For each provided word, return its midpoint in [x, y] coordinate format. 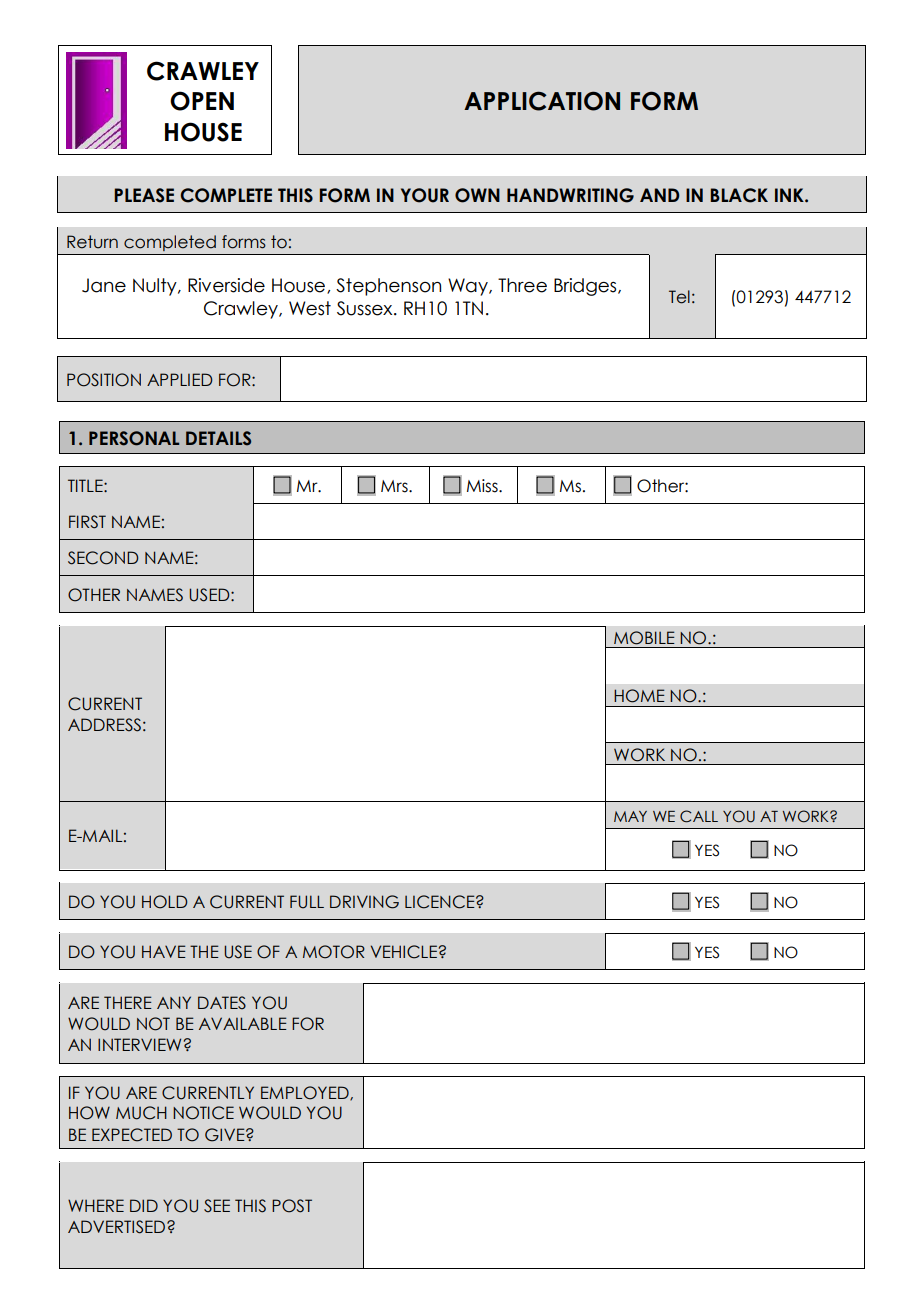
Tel [679, 297]
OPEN [202, 101]
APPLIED [179, 379]
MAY [630, 816]
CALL [699, 816]
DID [144, 1205]
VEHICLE [404, 952]
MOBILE [644, 638]
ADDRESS [104, 725]
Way [469, 287]
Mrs [395, 486]
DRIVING [364, 902]
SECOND [103, 558]
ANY [174, 1002]
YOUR [425, 195]
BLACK [739, 195]
